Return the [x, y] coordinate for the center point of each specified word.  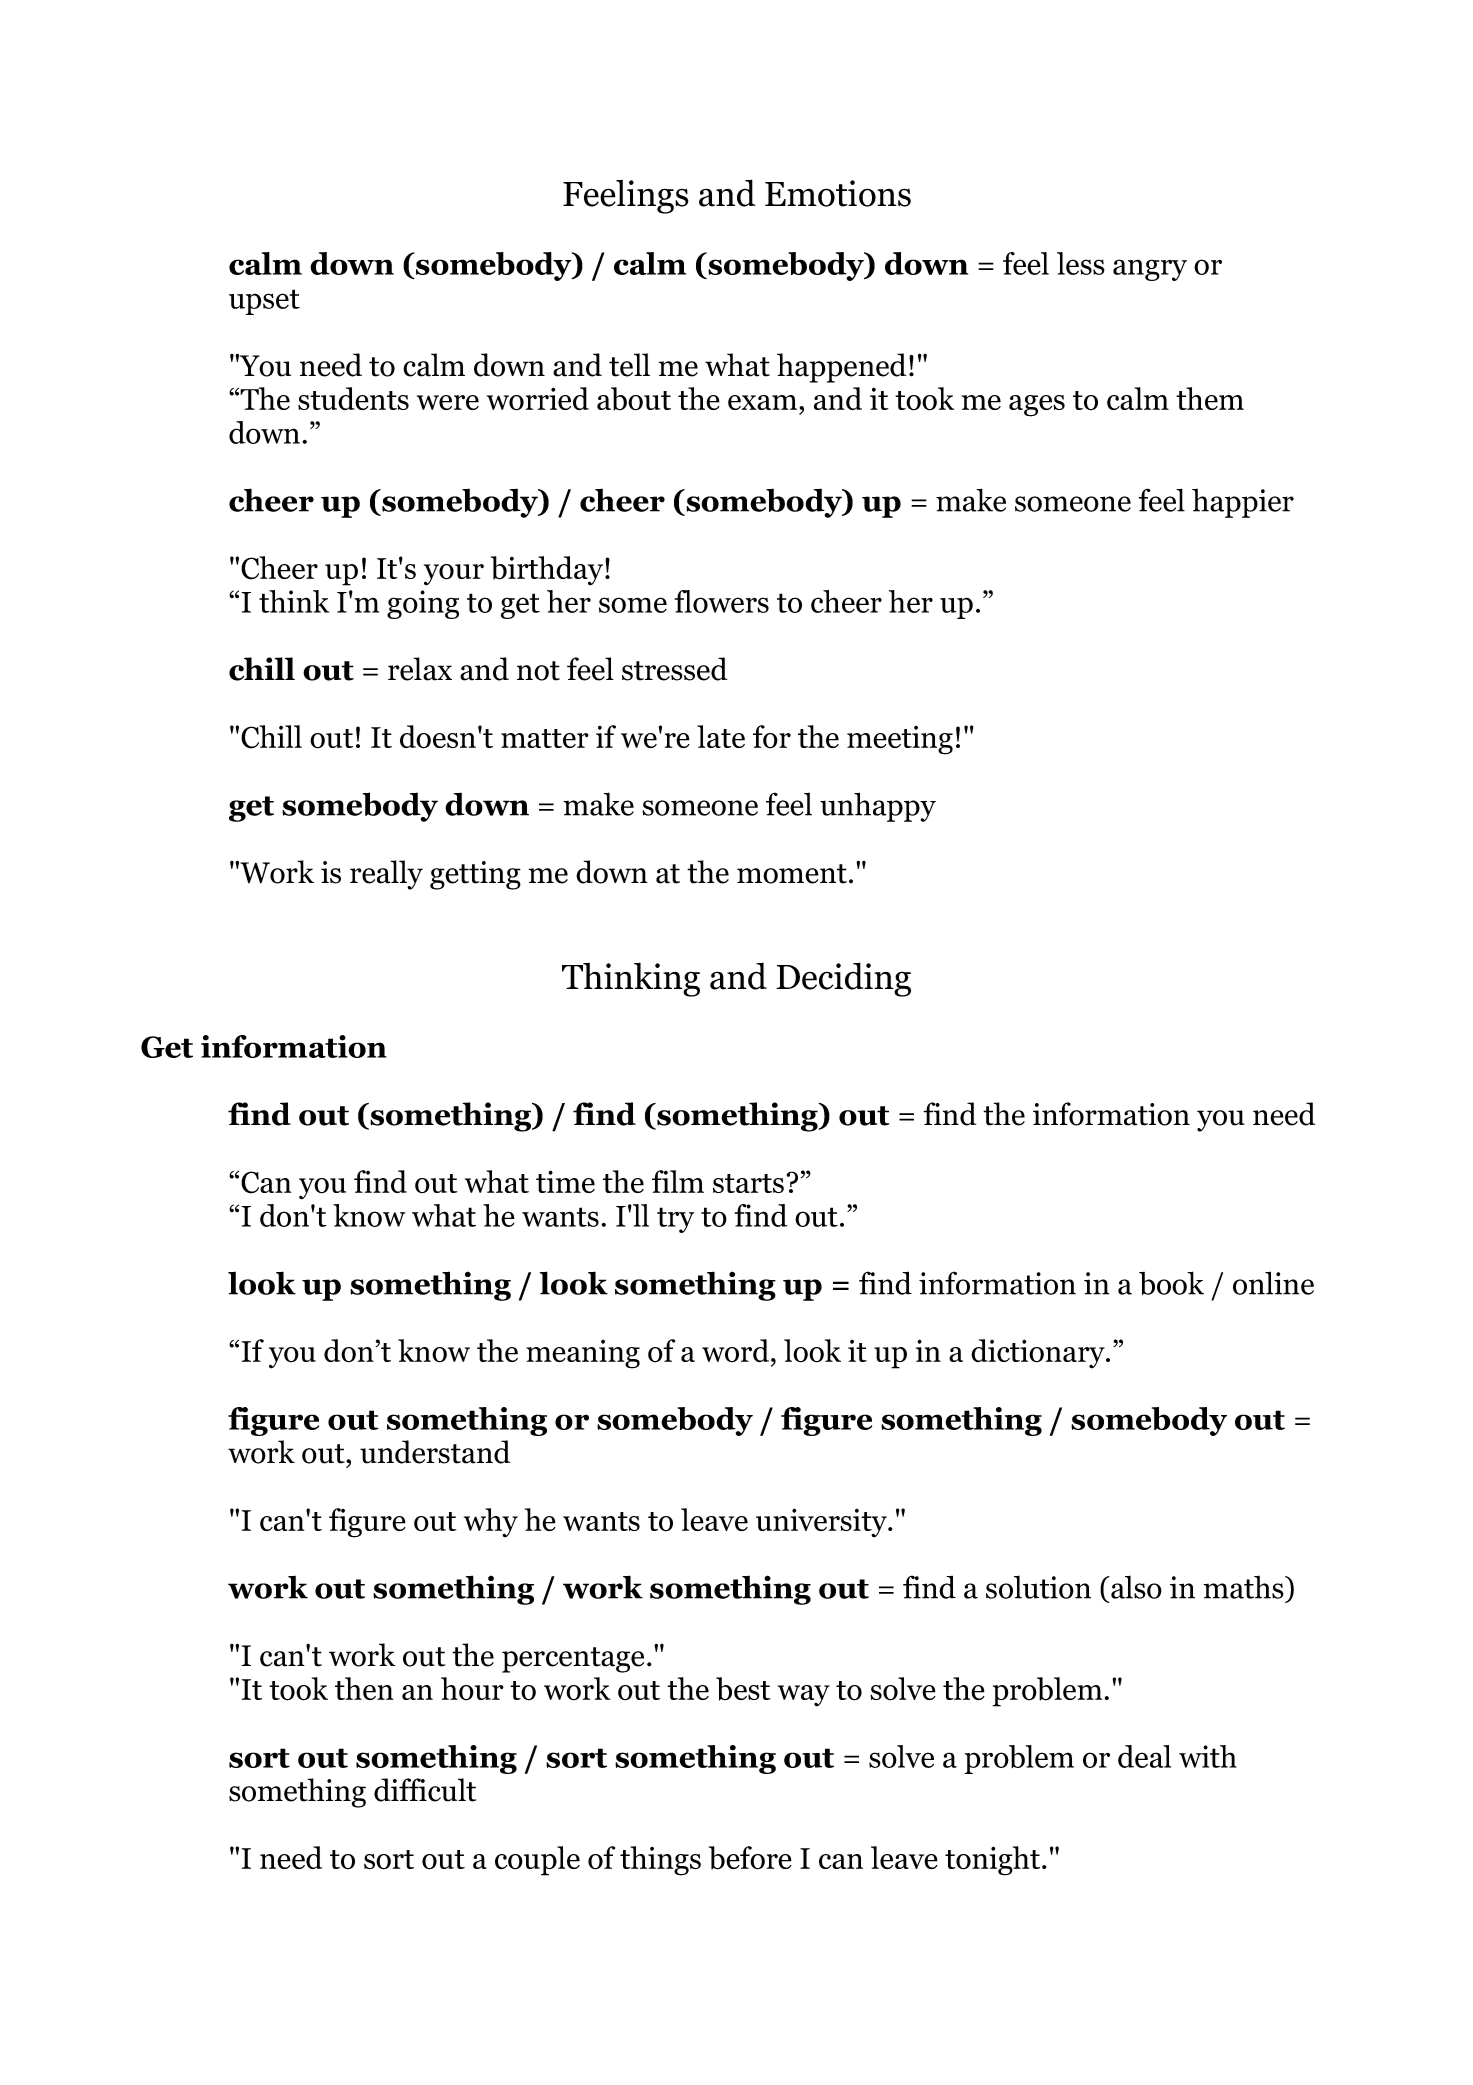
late [721, 736]
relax [420, 669]
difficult [425, 1790]
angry [1150, 270]
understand [435, 1452]
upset [264, 302]
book [1171, 1283]
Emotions [838, 193]
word [737, 1351]
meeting [900, 740]
